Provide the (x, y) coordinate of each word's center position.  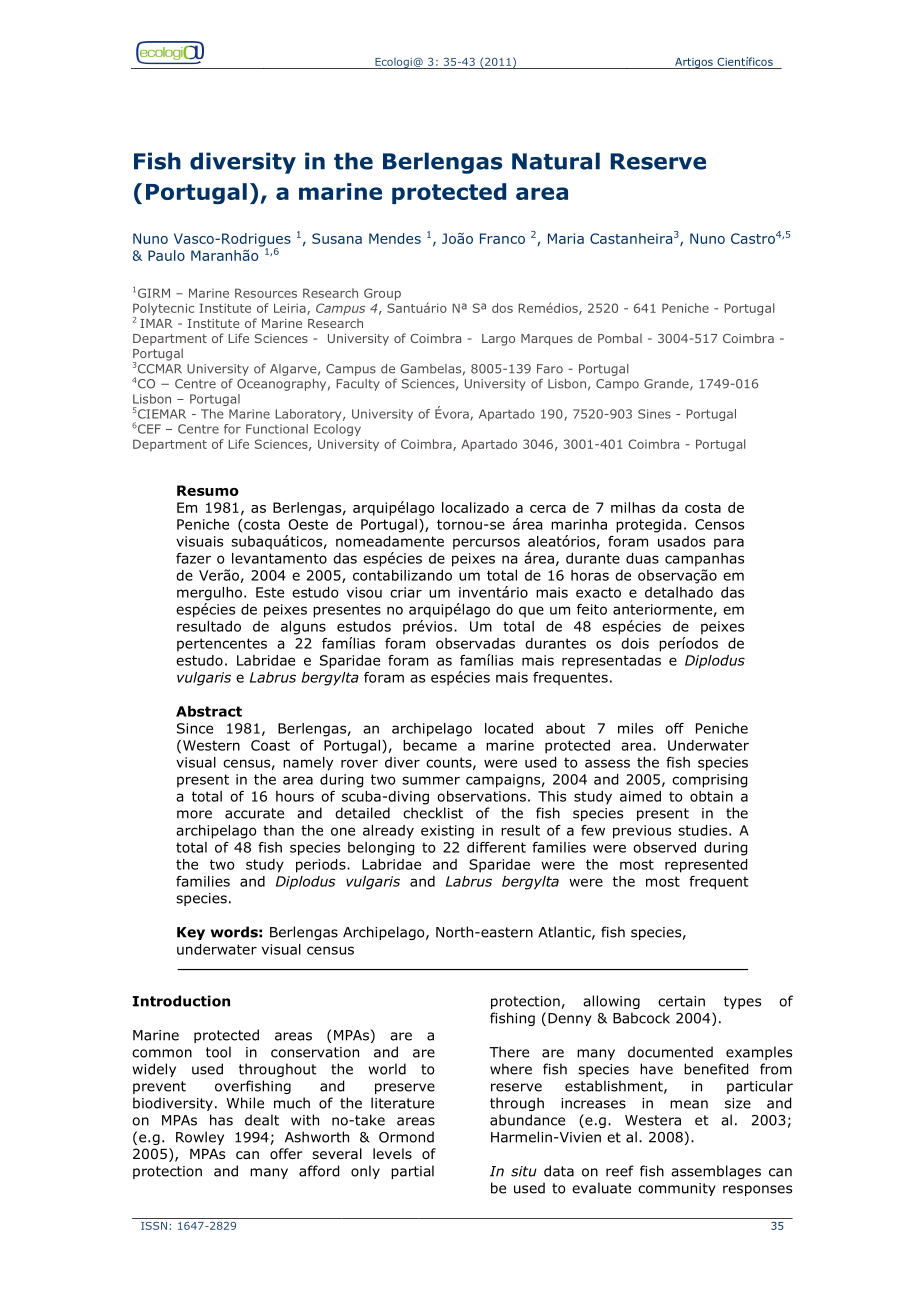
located (509, 728)
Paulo (166, 255)
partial (412, 1172)
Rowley (200, 1138)
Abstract (209, 711)
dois (635, 643)
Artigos (694, 63)
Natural (556, 161)
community (677, 1189)
